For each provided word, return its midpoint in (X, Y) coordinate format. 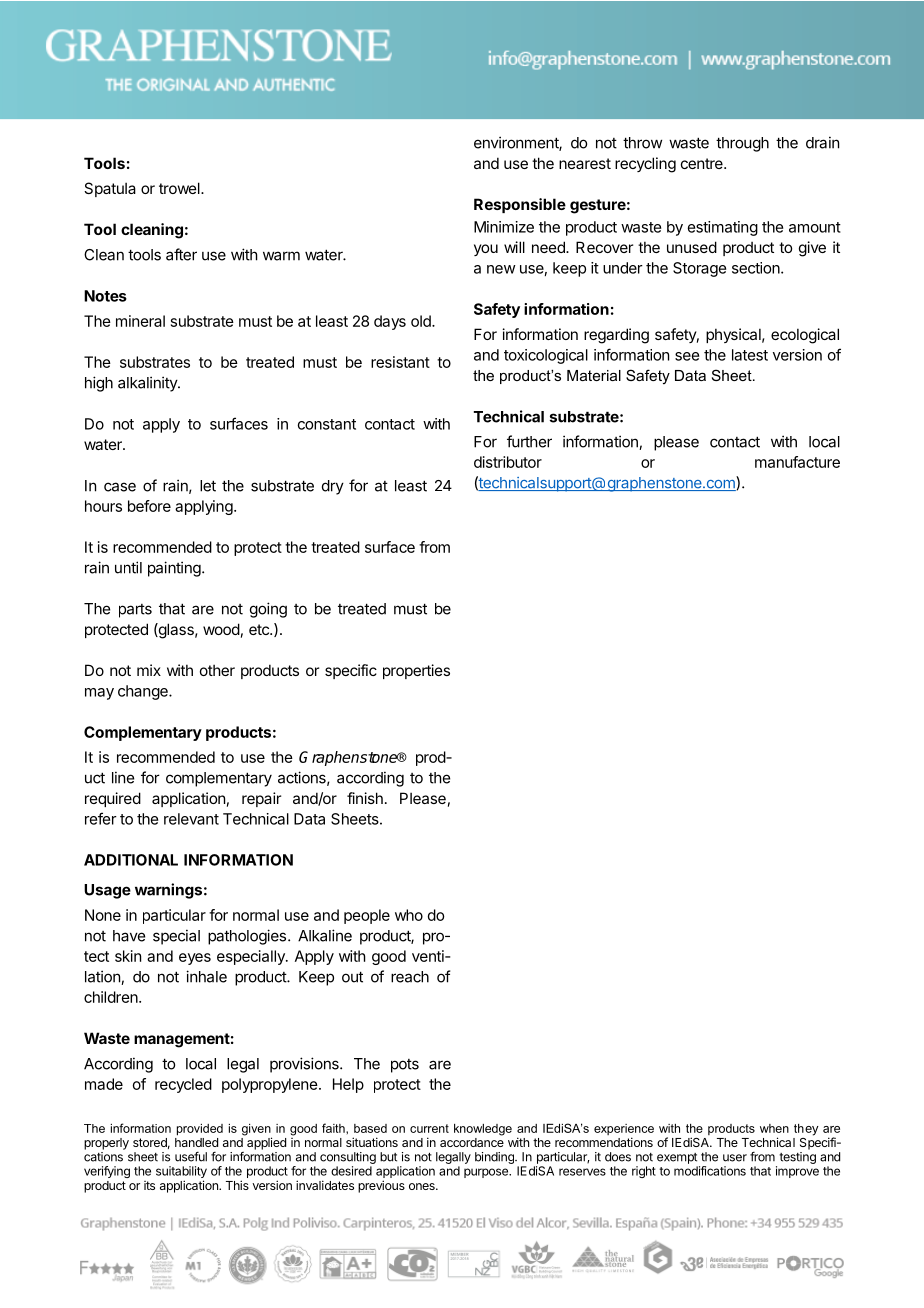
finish (365, 798)
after (181, 254)
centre (703, 163)
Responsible (520, 205)
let (208, 486)
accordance (472, 1142)
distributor (508, 462)
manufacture (797, 462)
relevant (191, 819)
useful (191, 1157)
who (409, 915)
